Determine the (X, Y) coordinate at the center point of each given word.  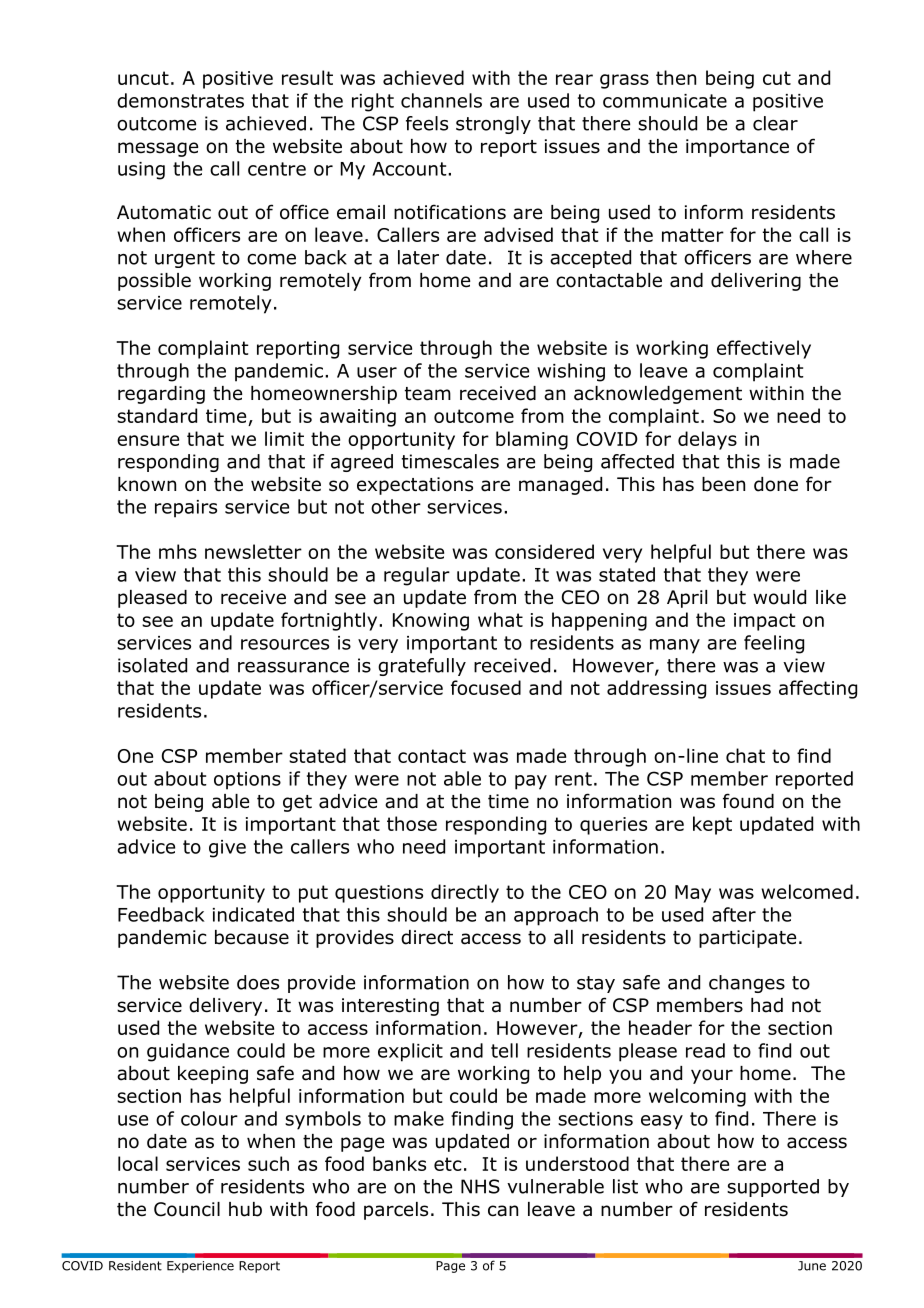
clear (775, 123)
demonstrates (180, 100)
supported (773, 1188)
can (503, 1211)
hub (245, 1209)
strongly (493, 125)
